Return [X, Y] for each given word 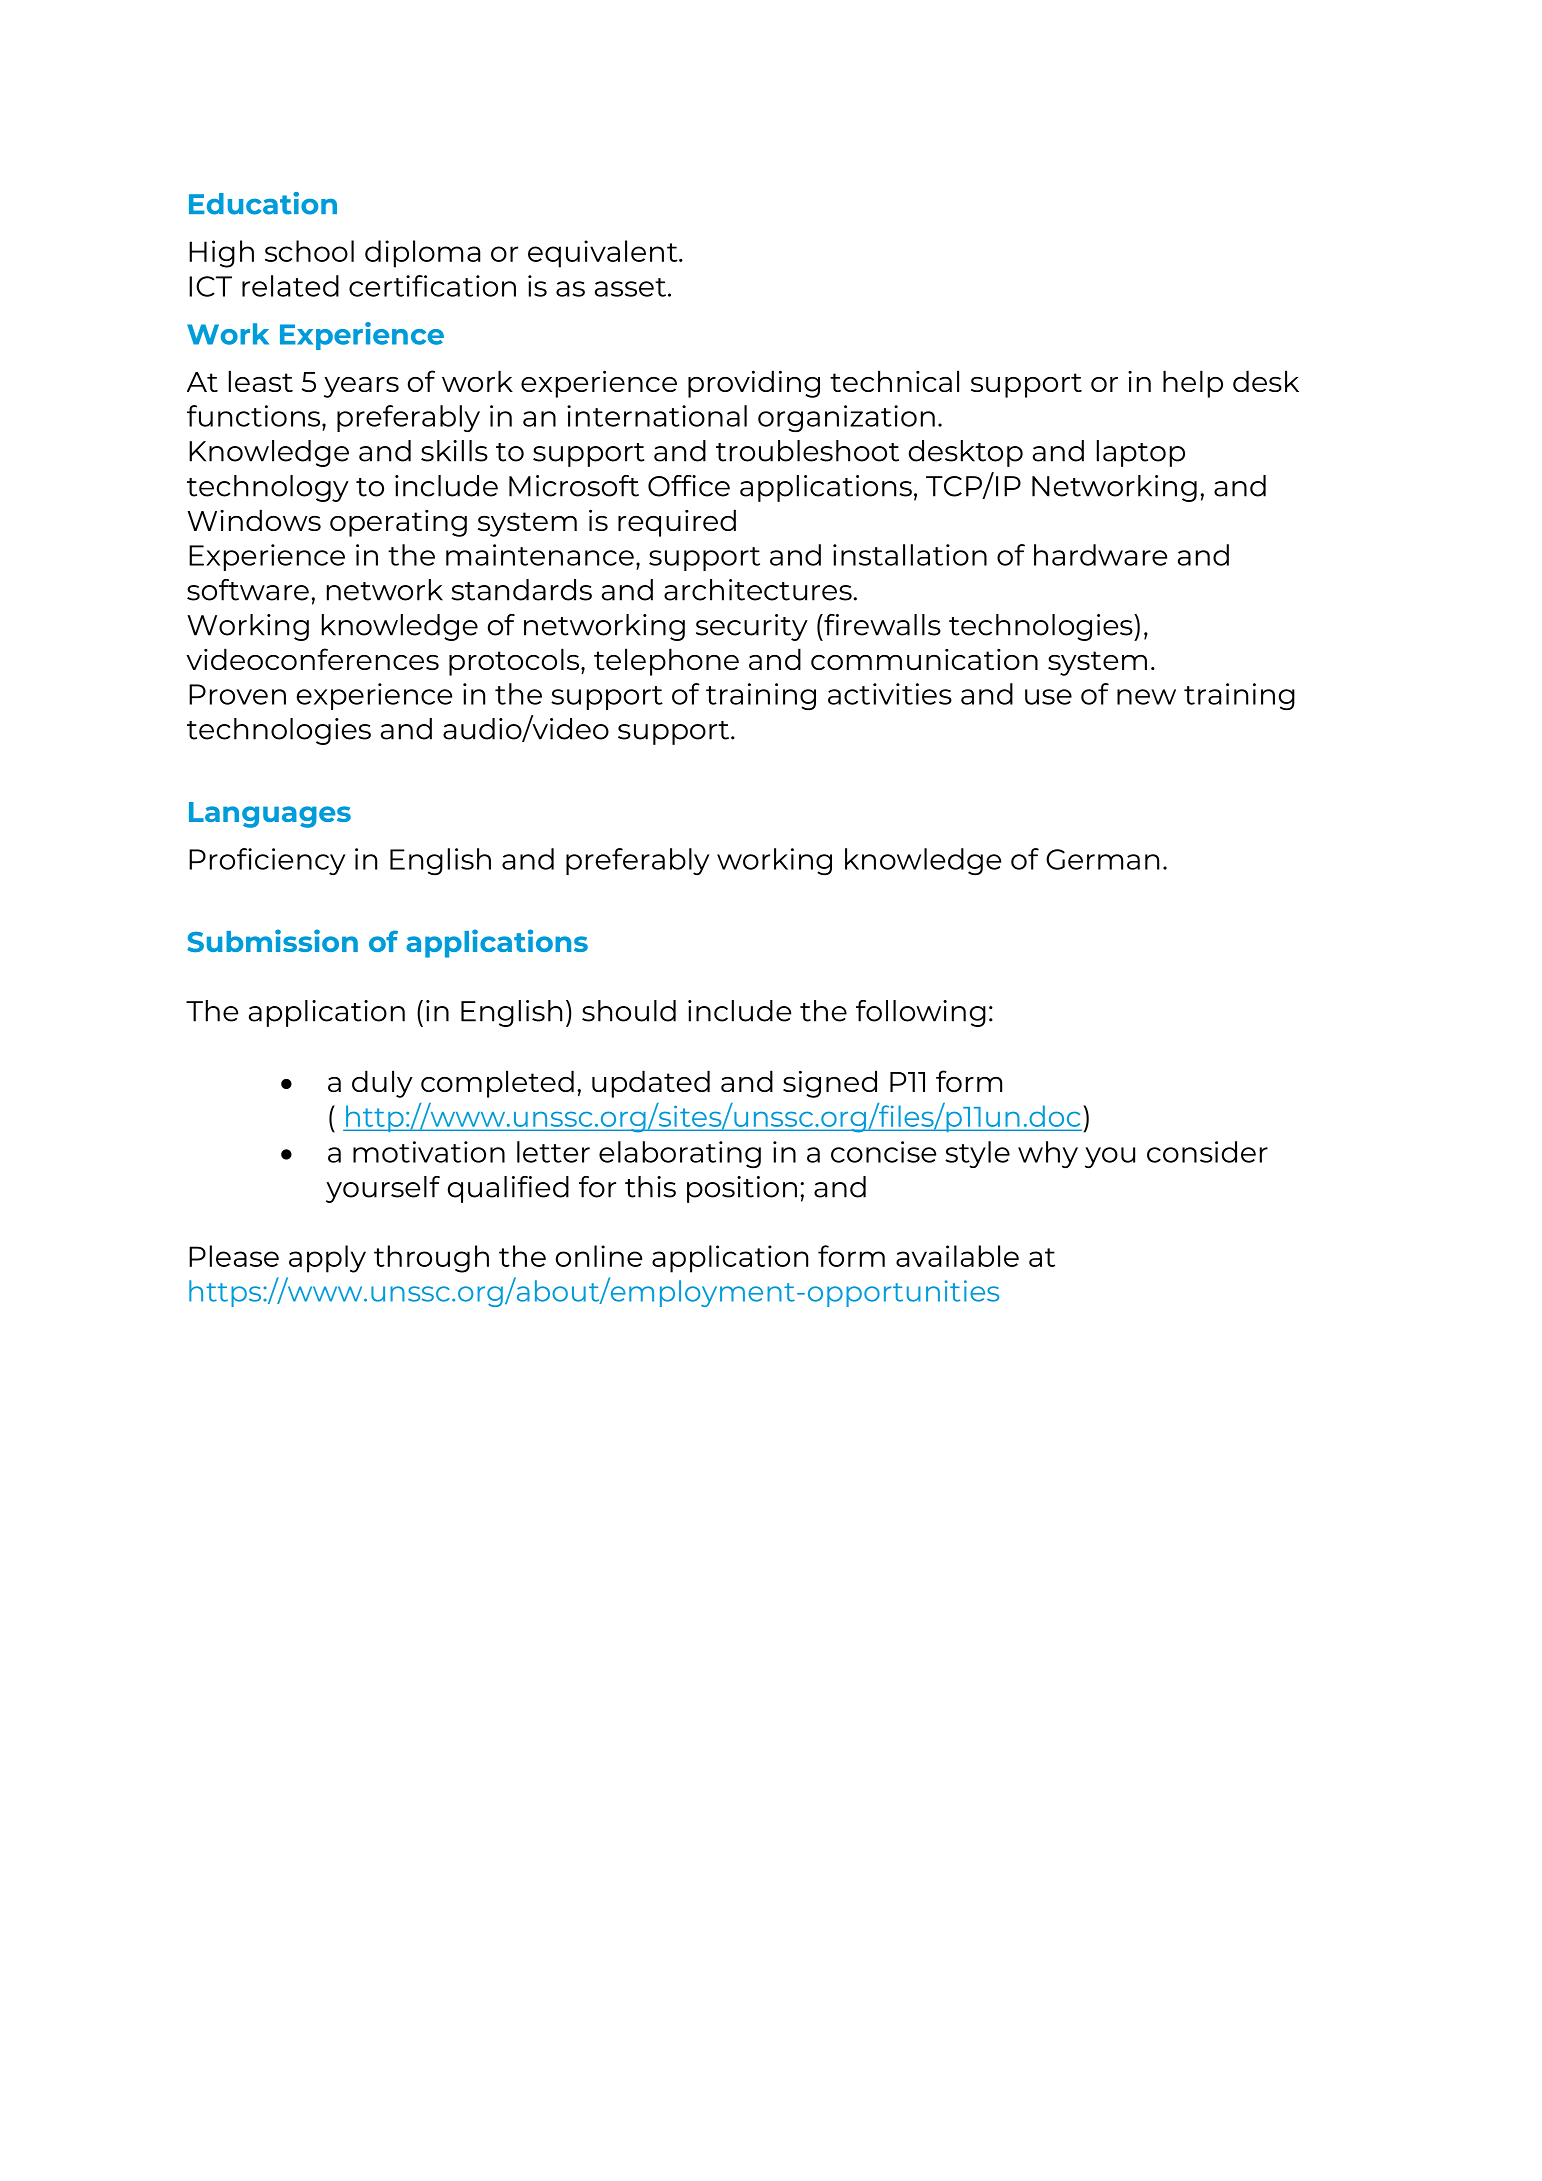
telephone [666, 662]
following [921, 1013]
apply [327, 1259]
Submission [272, 940]
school [309, 251]
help [1193, 384]
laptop [1141, 453]
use [1048, 697]
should [629, 1011]
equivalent [604, 254]
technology [268, 488]
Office [689, 486]
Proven [237, 694]
